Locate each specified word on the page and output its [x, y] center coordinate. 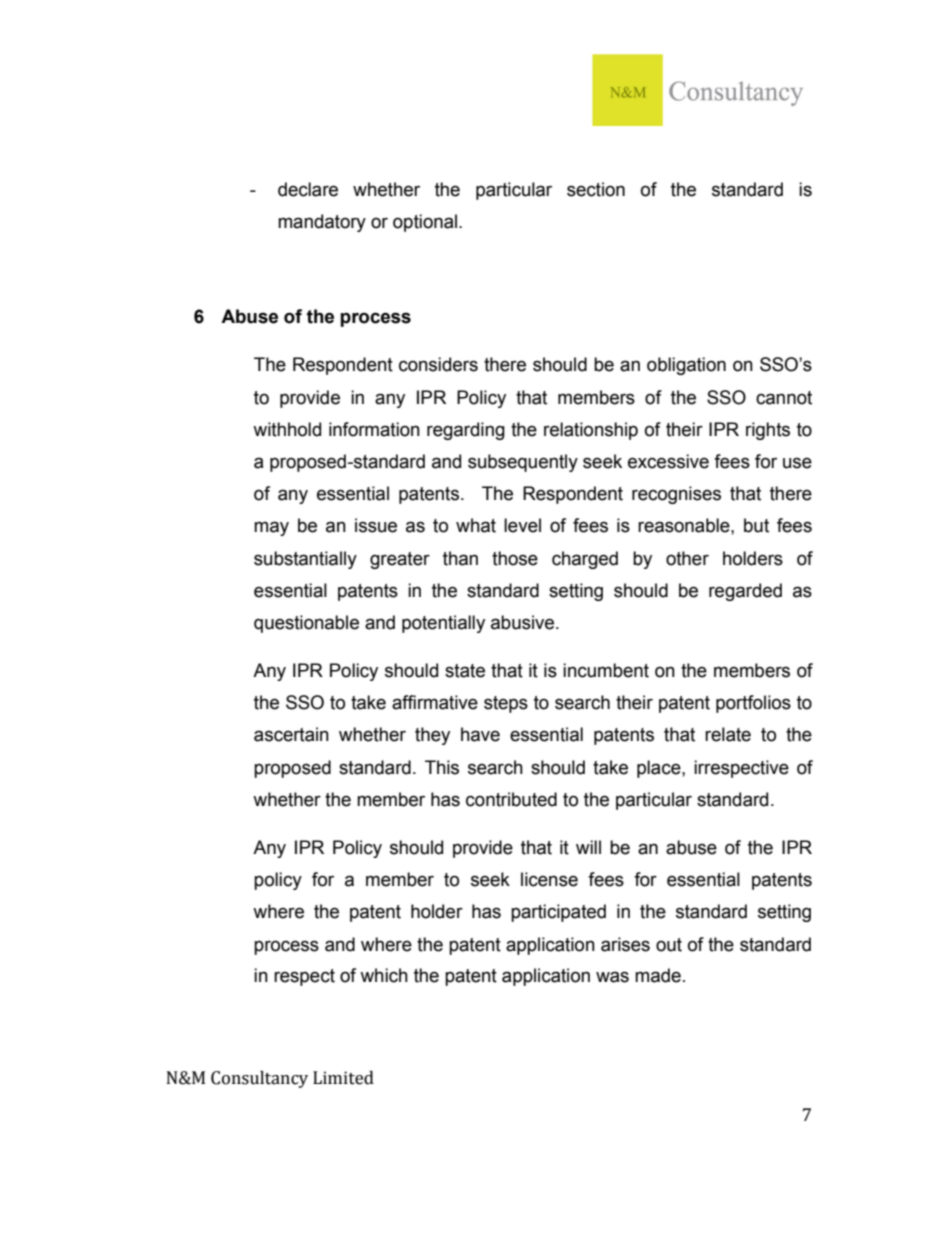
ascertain [291, 734]
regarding [466, 431]
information [374, 429]
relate [728, 734]
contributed [511, 799]
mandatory [322, 223]
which [384, 975]
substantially [305, 560]
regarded [745, 592]
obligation [686, 366]
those [515, 558]
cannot [784, 398]
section [596, 189]
